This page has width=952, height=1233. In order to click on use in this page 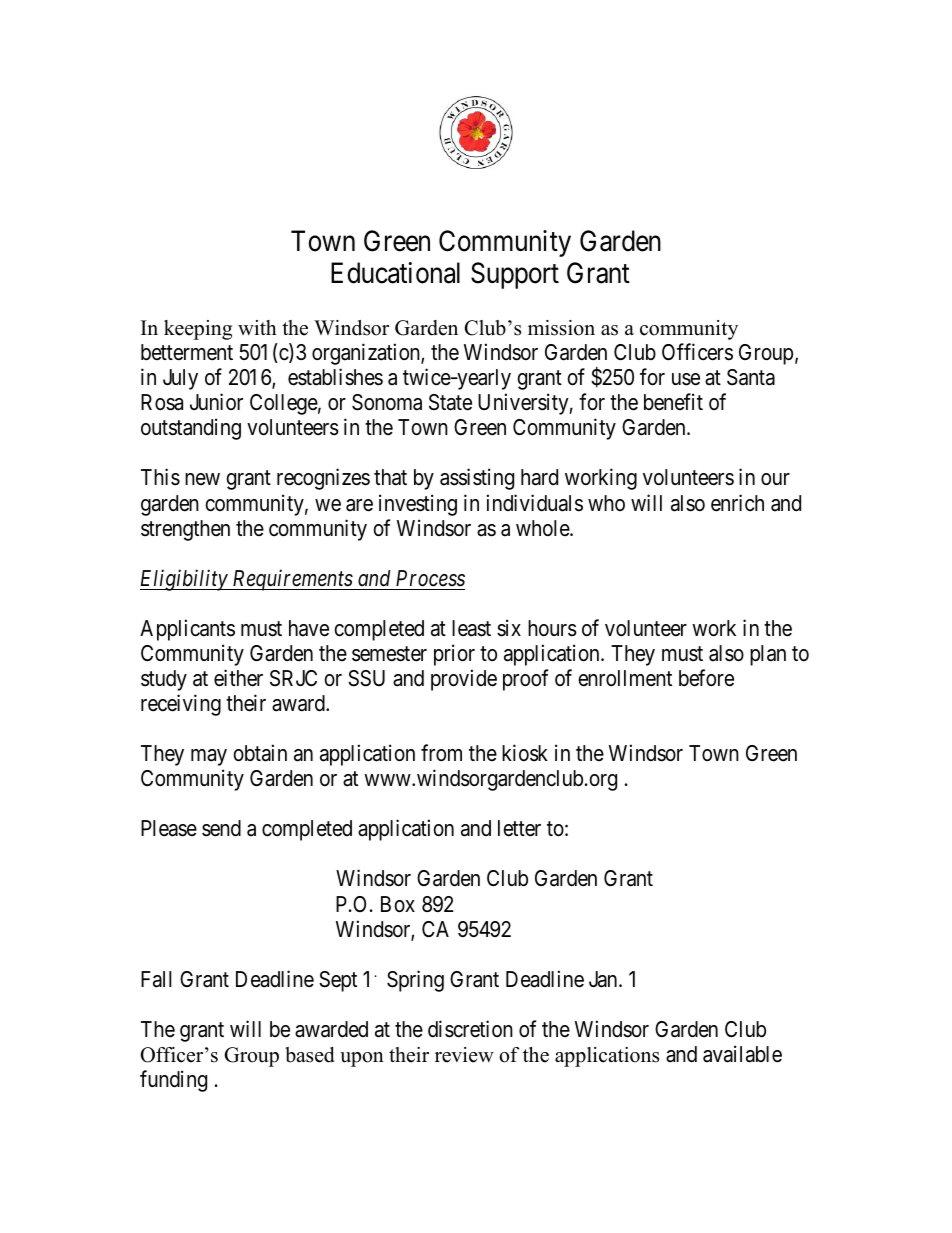, I will do `click(686, 379)`.
